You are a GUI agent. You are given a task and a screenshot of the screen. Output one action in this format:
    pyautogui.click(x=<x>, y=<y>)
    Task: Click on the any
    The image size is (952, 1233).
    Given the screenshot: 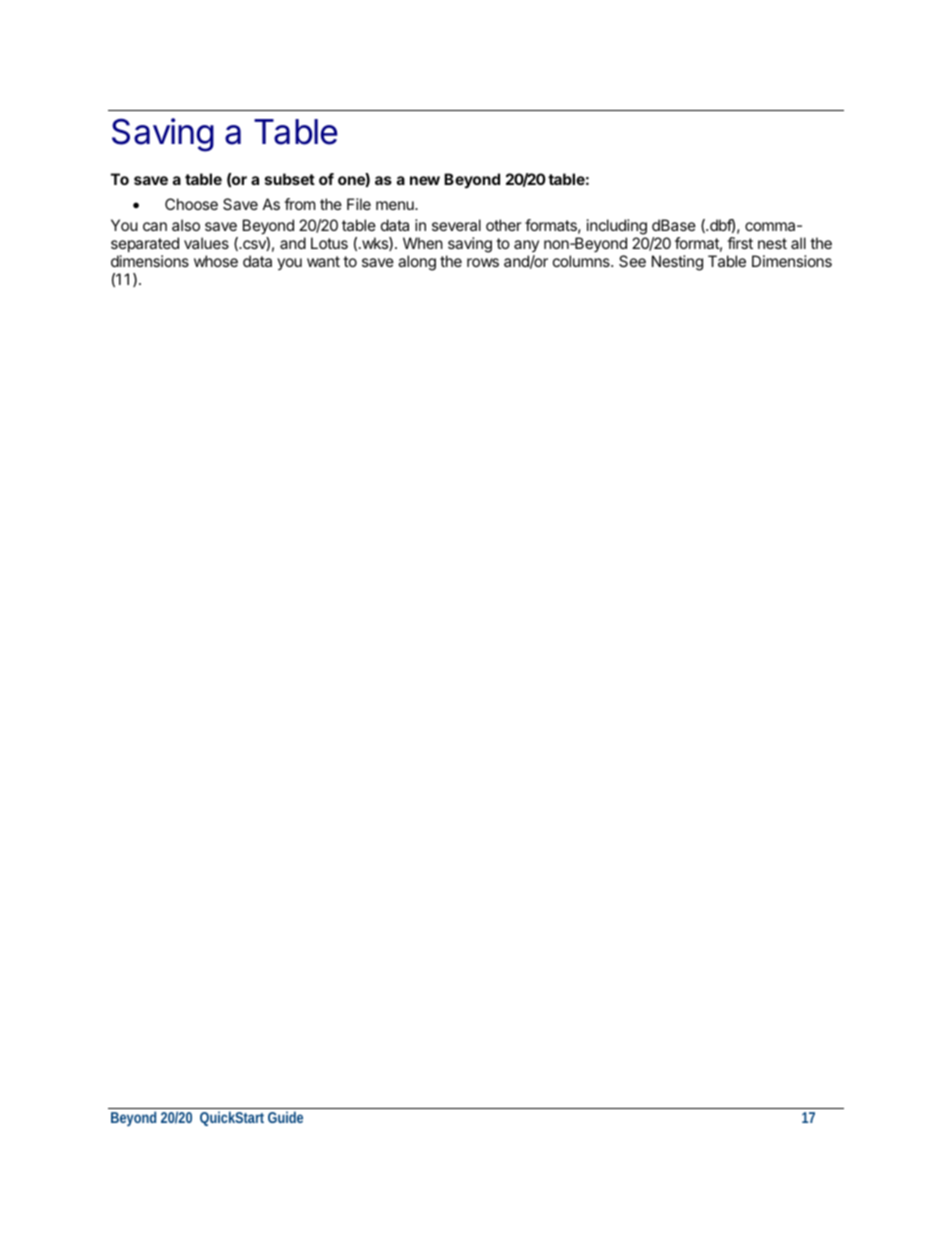 What is the action you would take?
    pyautogui.click(x=526, y=246)
